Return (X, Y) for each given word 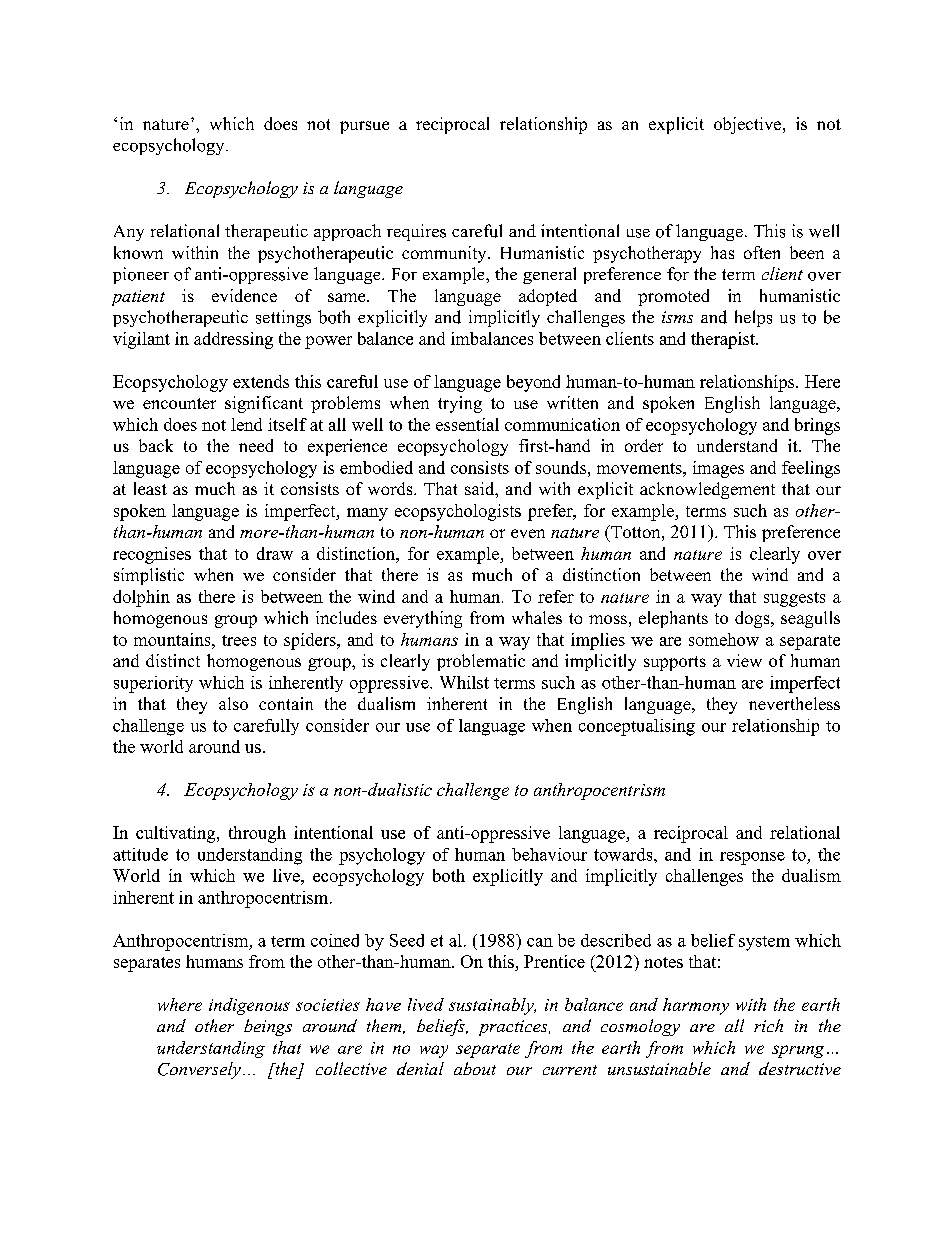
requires (416, 232)
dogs (753, 619)
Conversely (199, 1070)
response (752, 858)
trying (460, 404)
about (475, 1068)
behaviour (549, 854)
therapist (724, 340)
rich (768, 1025)
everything (423, 619)
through (257, 834)
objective (749, 125)
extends (261, 381)
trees (239, 640)
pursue (364, 127)
